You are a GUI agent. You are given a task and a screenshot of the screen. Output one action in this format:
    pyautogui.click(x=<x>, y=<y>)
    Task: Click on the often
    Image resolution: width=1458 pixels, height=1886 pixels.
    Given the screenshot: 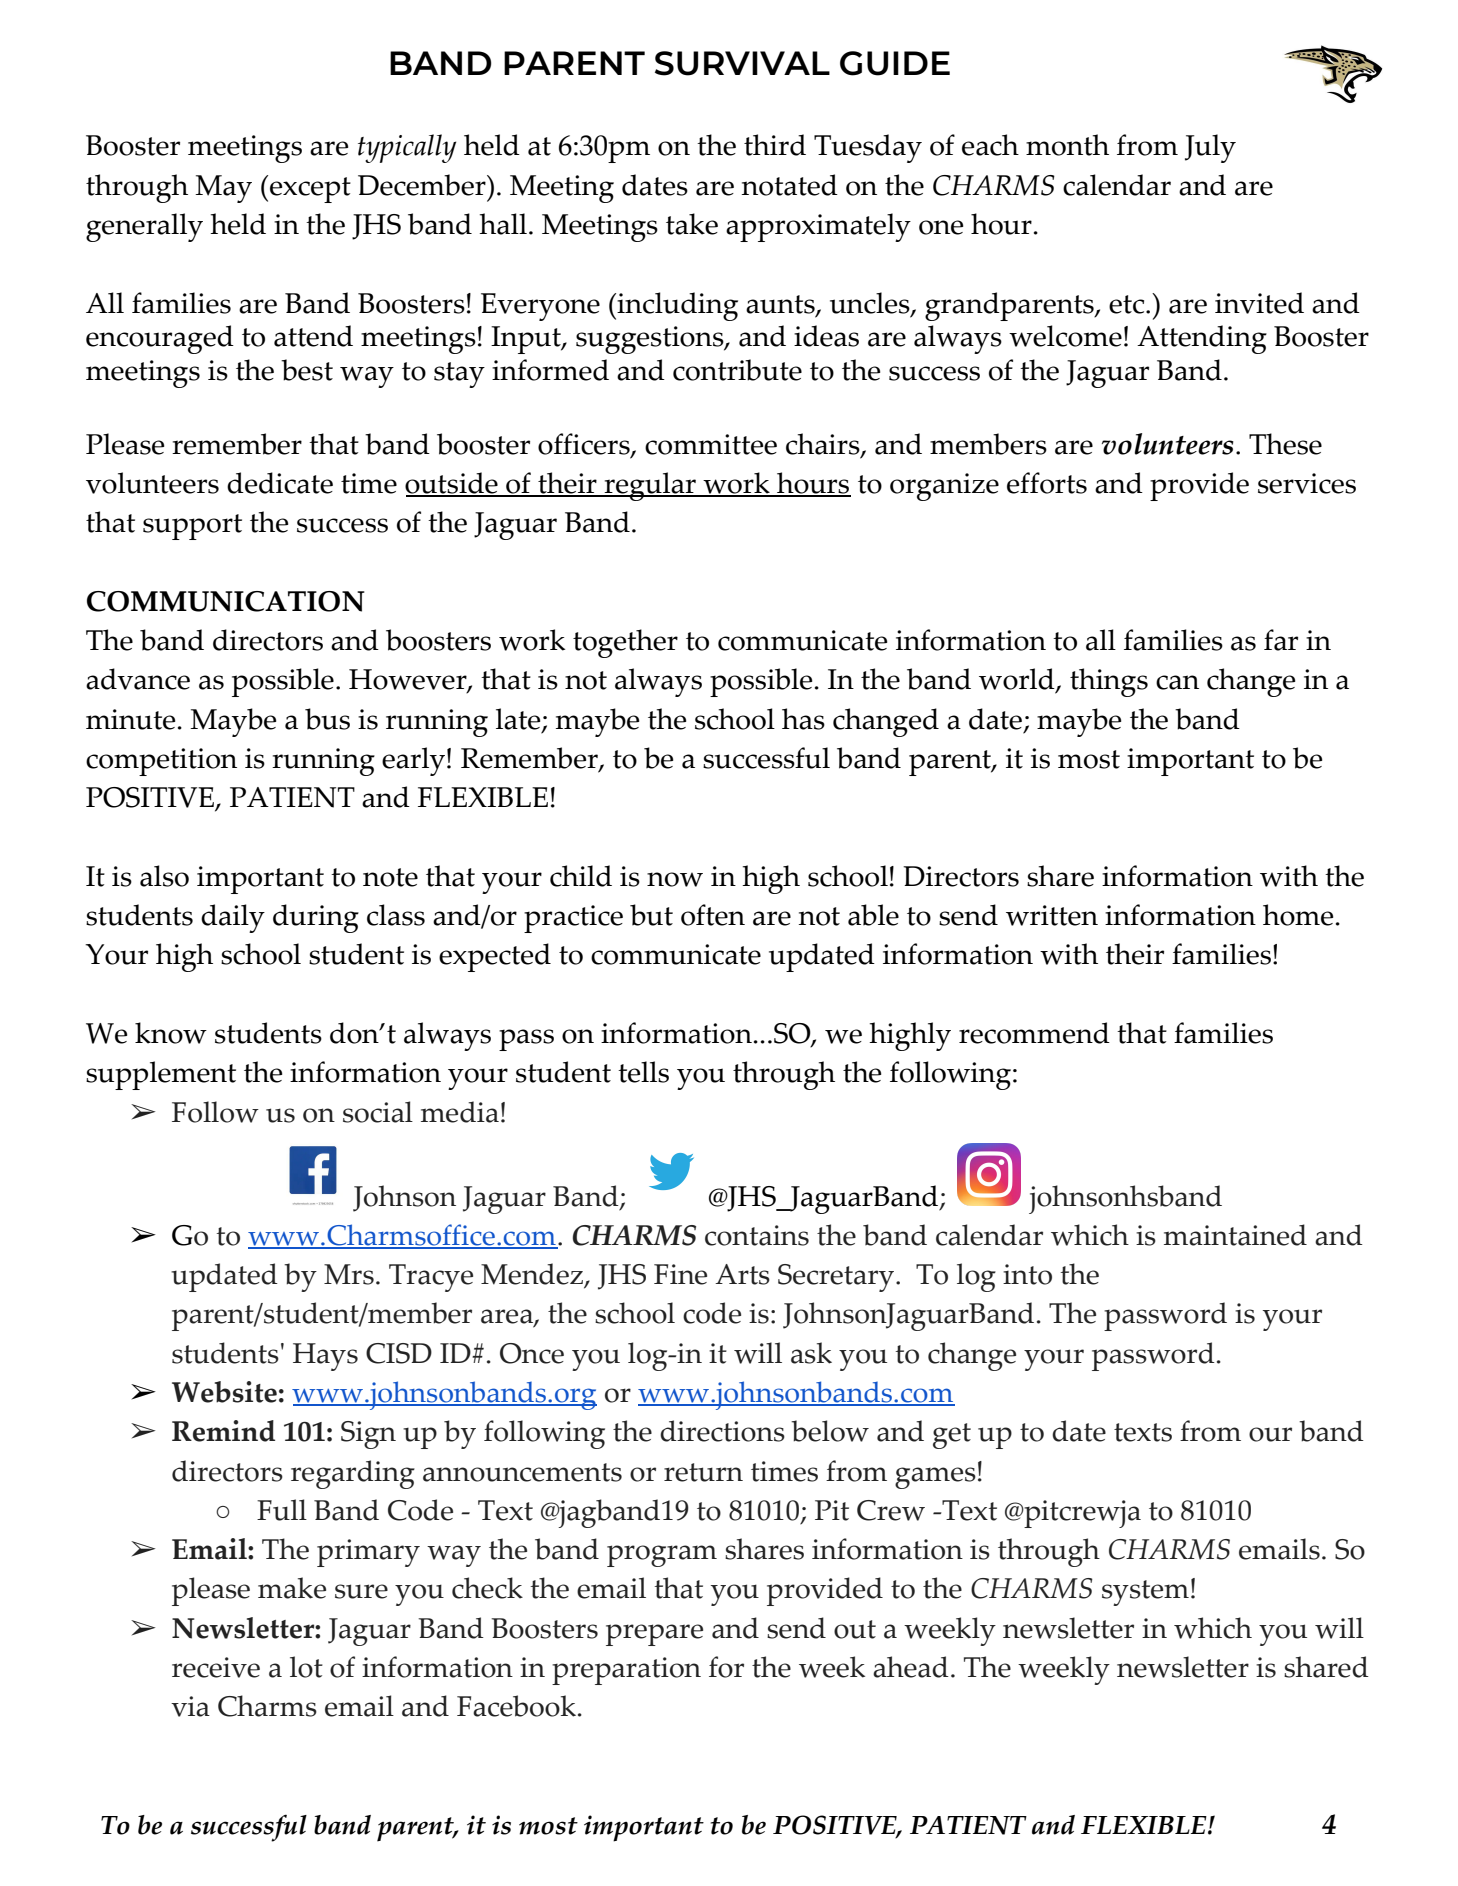 What is the action you would take?
    pyautogui.click(x=713, y=915)
